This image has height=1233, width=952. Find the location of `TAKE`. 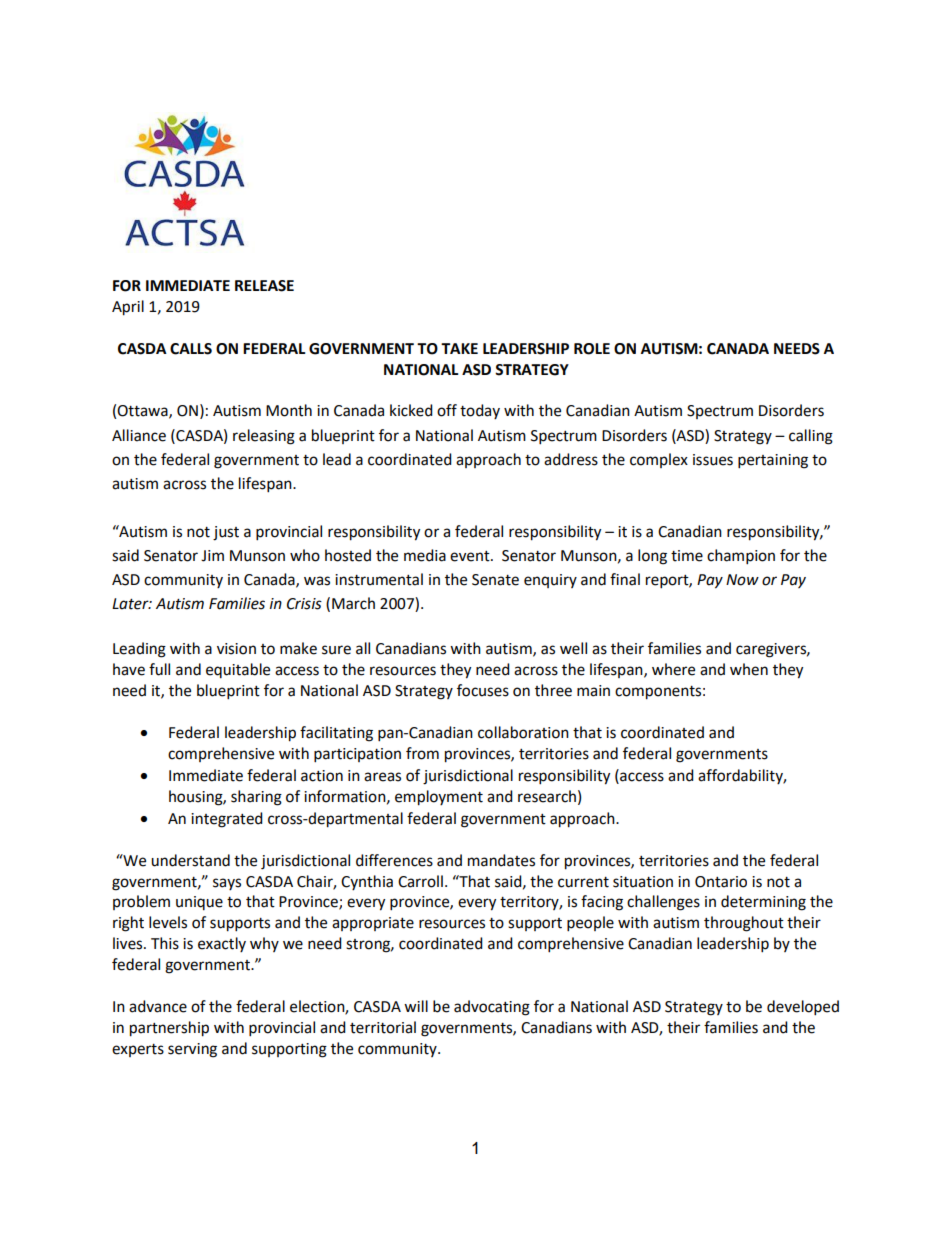

TAKE is located at coordinates (459, 348).
